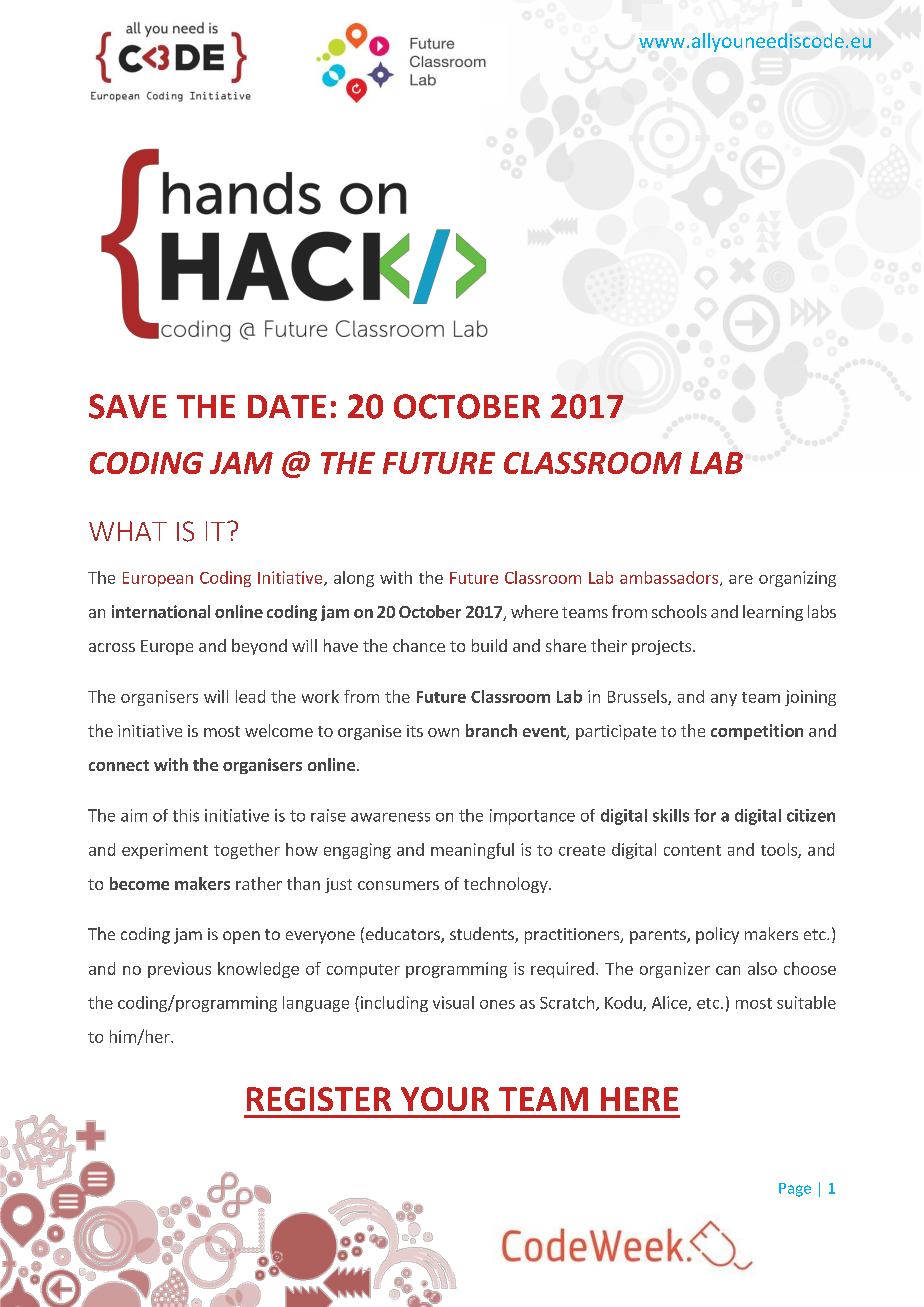  Describe the element at coordinates (797, 579) in the screenshot. I see `organizing` at that location.
